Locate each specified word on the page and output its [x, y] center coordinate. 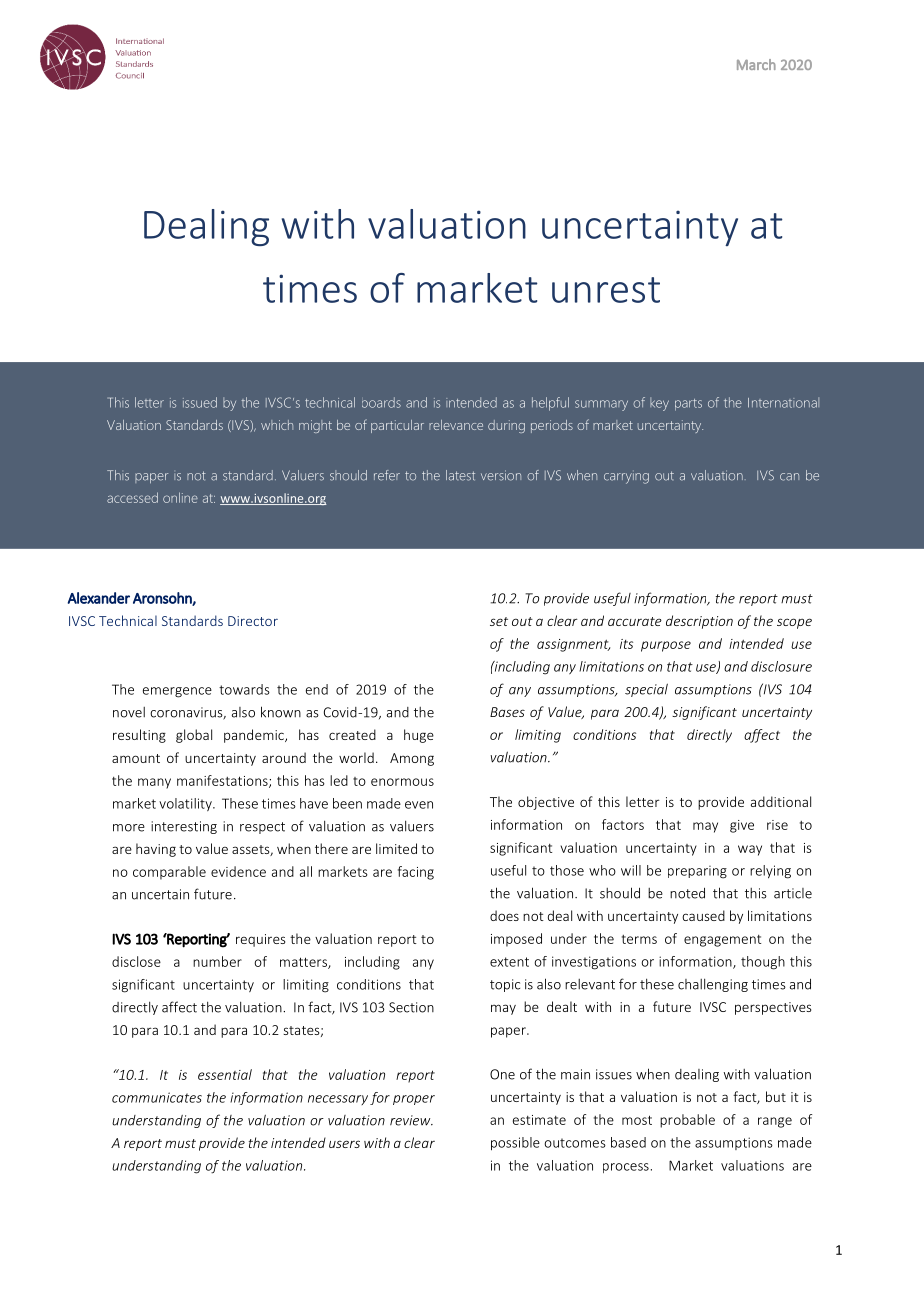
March [756, 64]
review [411, 1120]
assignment [574, 645]
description [699, 622]
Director [253, 621]
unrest [606, 290]
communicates [157, 1097]
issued [200, 402]
